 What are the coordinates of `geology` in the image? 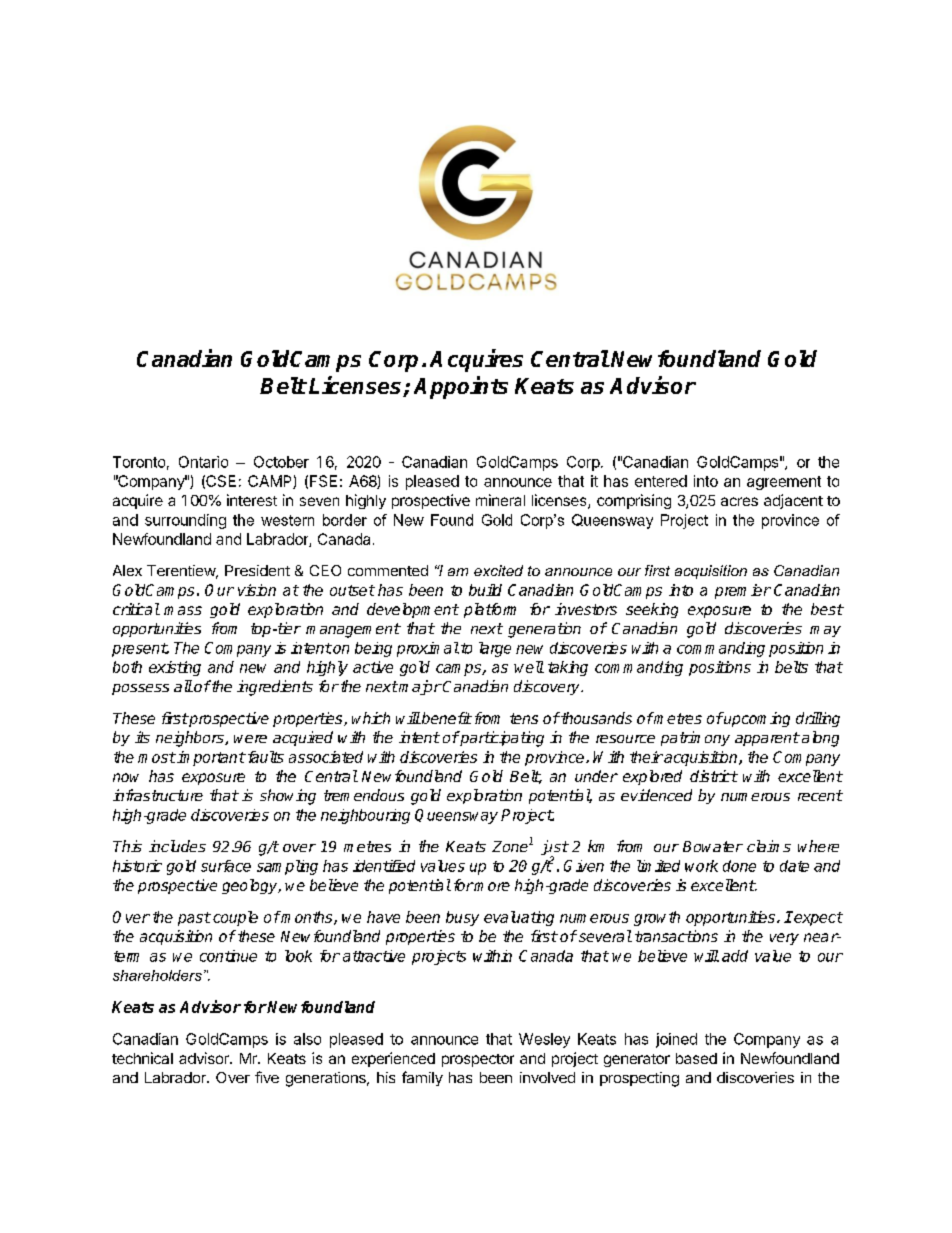 It's located at (251, 886).
